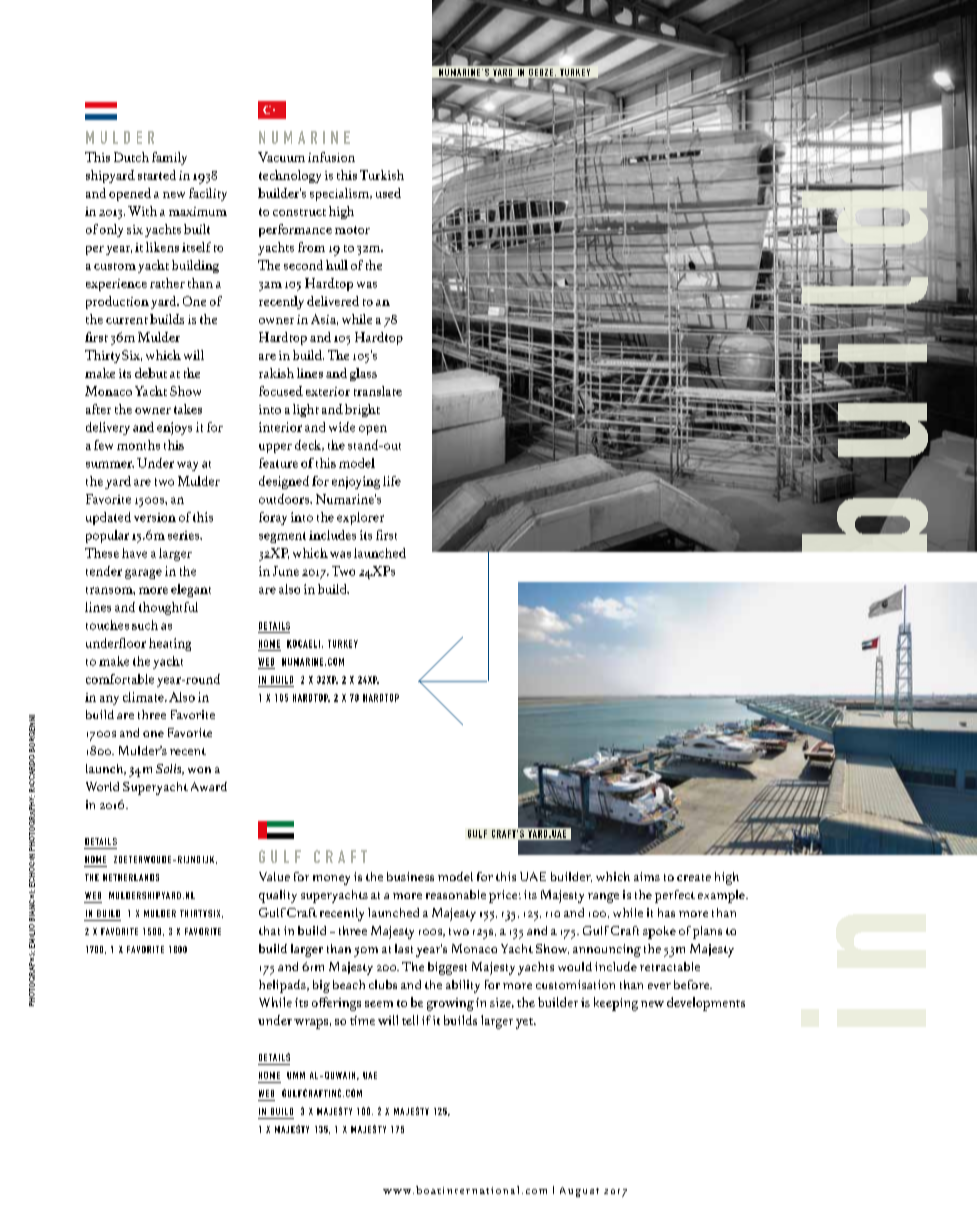 The width and height of the screenshot is (977, 1232). What do you see at coordinates (647, 876) in the screenshot?
I see `aims` at bounding box center [647, 876].
